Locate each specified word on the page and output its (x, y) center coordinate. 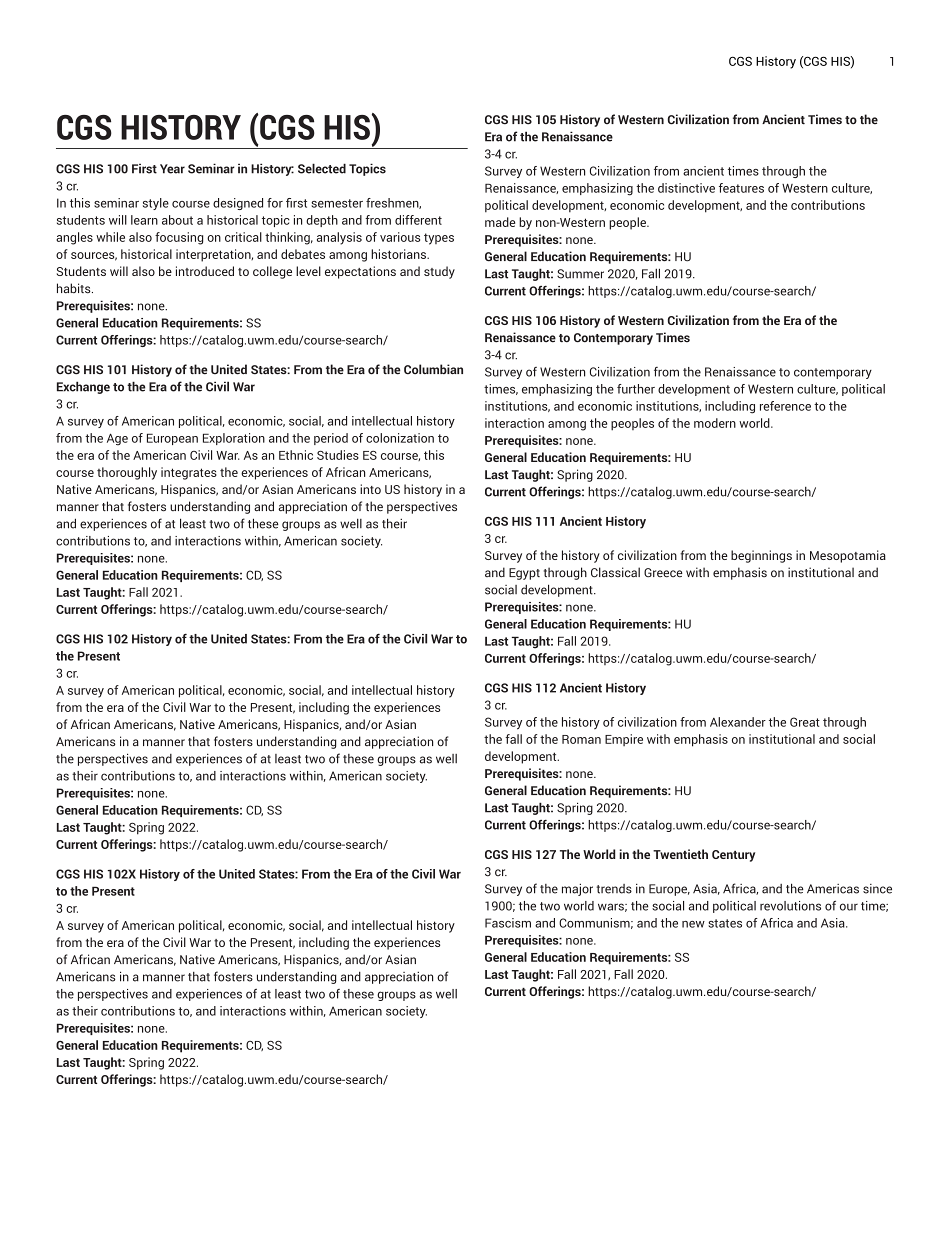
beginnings (761, 556)
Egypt (524, 574)
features (741, 188)
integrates (189, 473)
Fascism (508, 923)
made (500, 222)
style (156, 204)
